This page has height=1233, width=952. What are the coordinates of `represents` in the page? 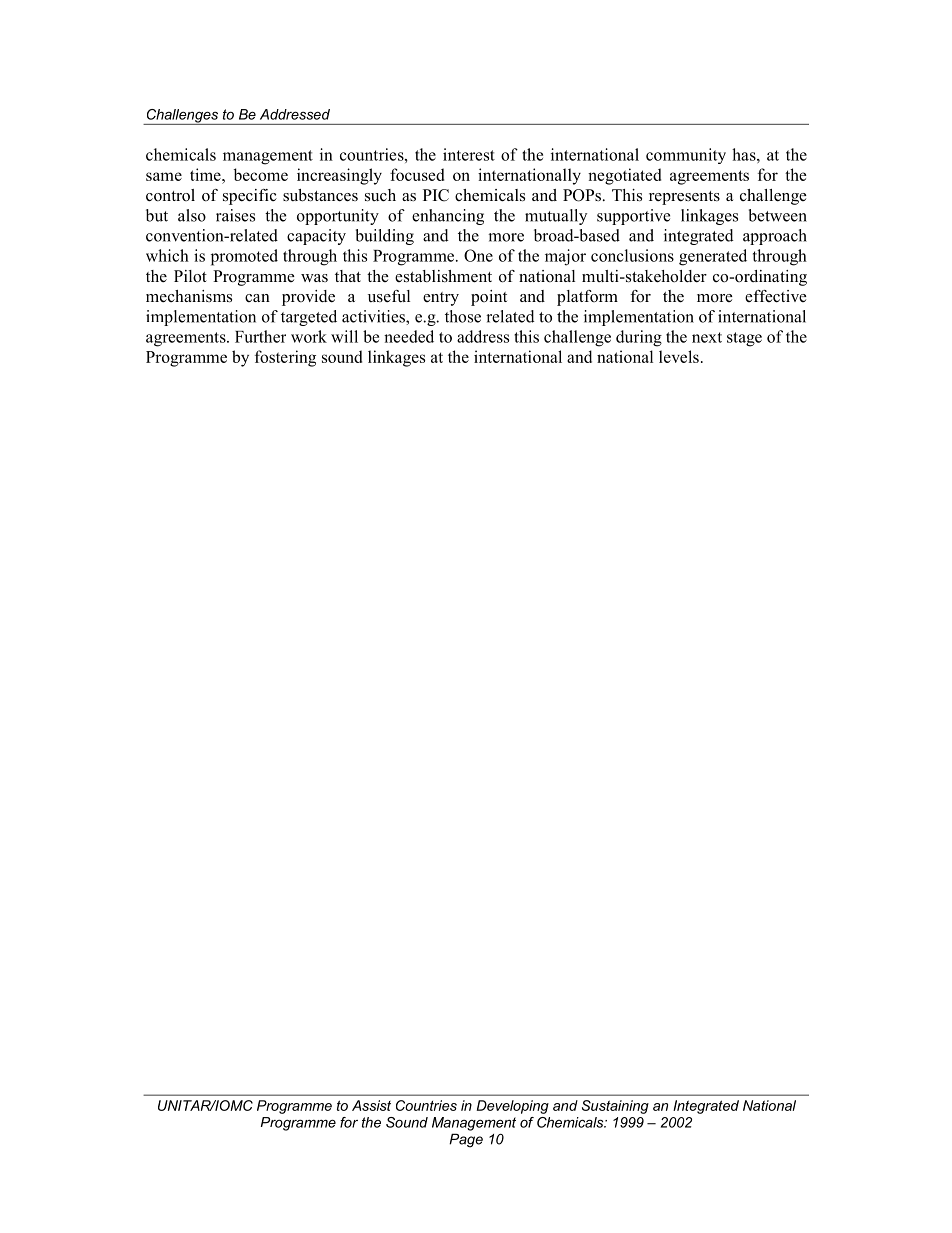 It's located at (684, 198).
